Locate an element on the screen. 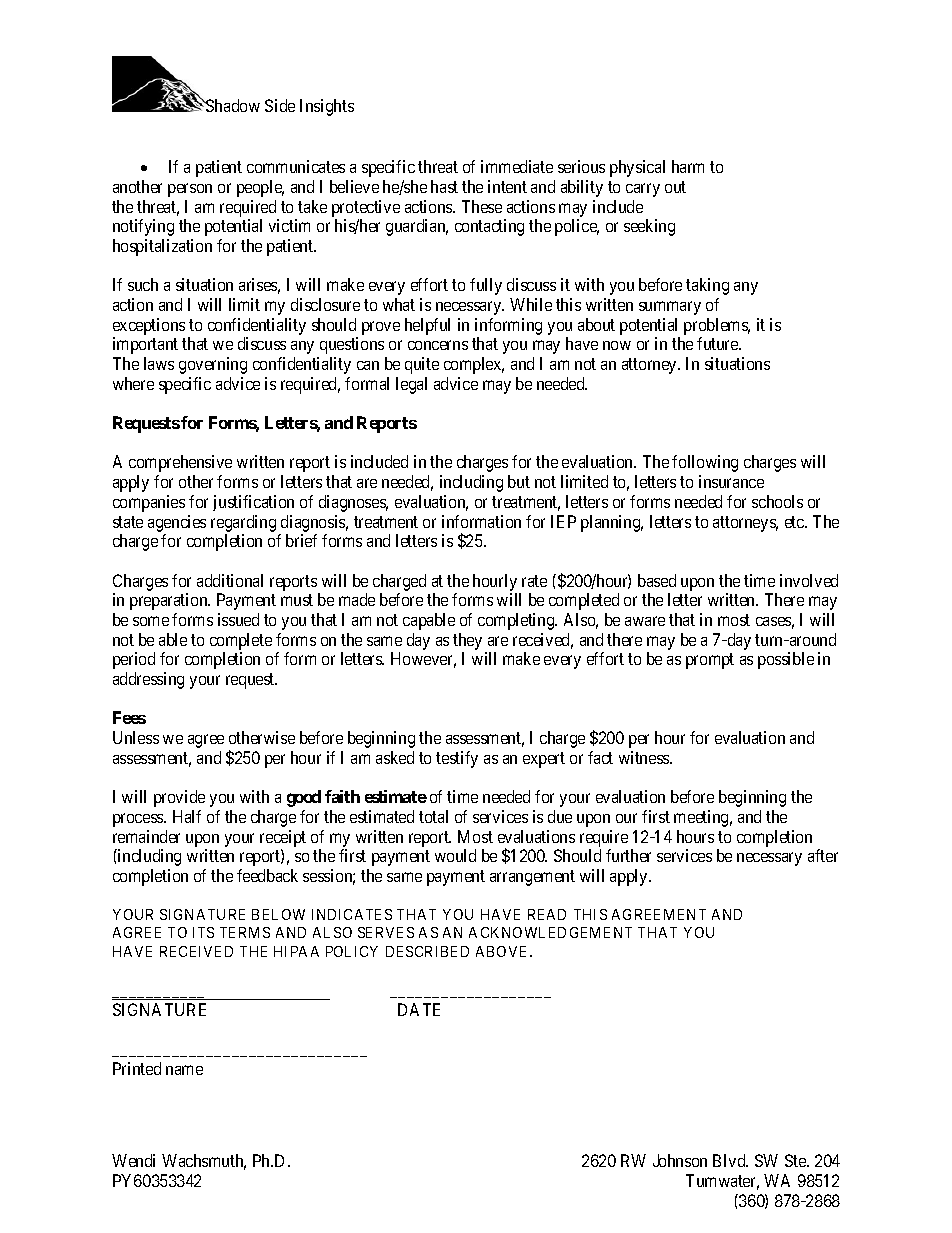  witness is located at coordinates (645, 757).
